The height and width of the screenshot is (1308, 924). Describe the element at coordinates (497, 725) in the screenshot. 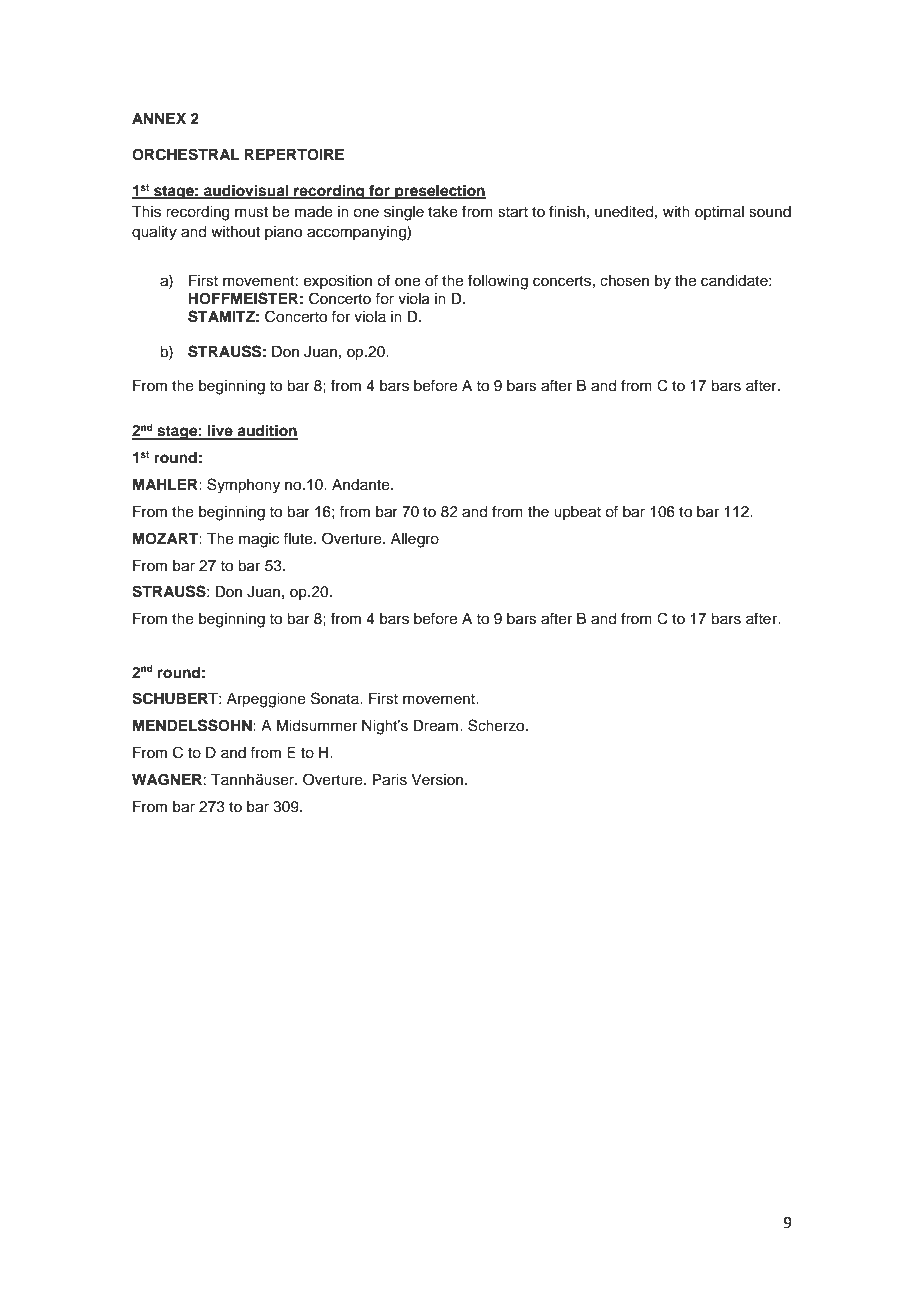

I see `Scherzo` at that location.
